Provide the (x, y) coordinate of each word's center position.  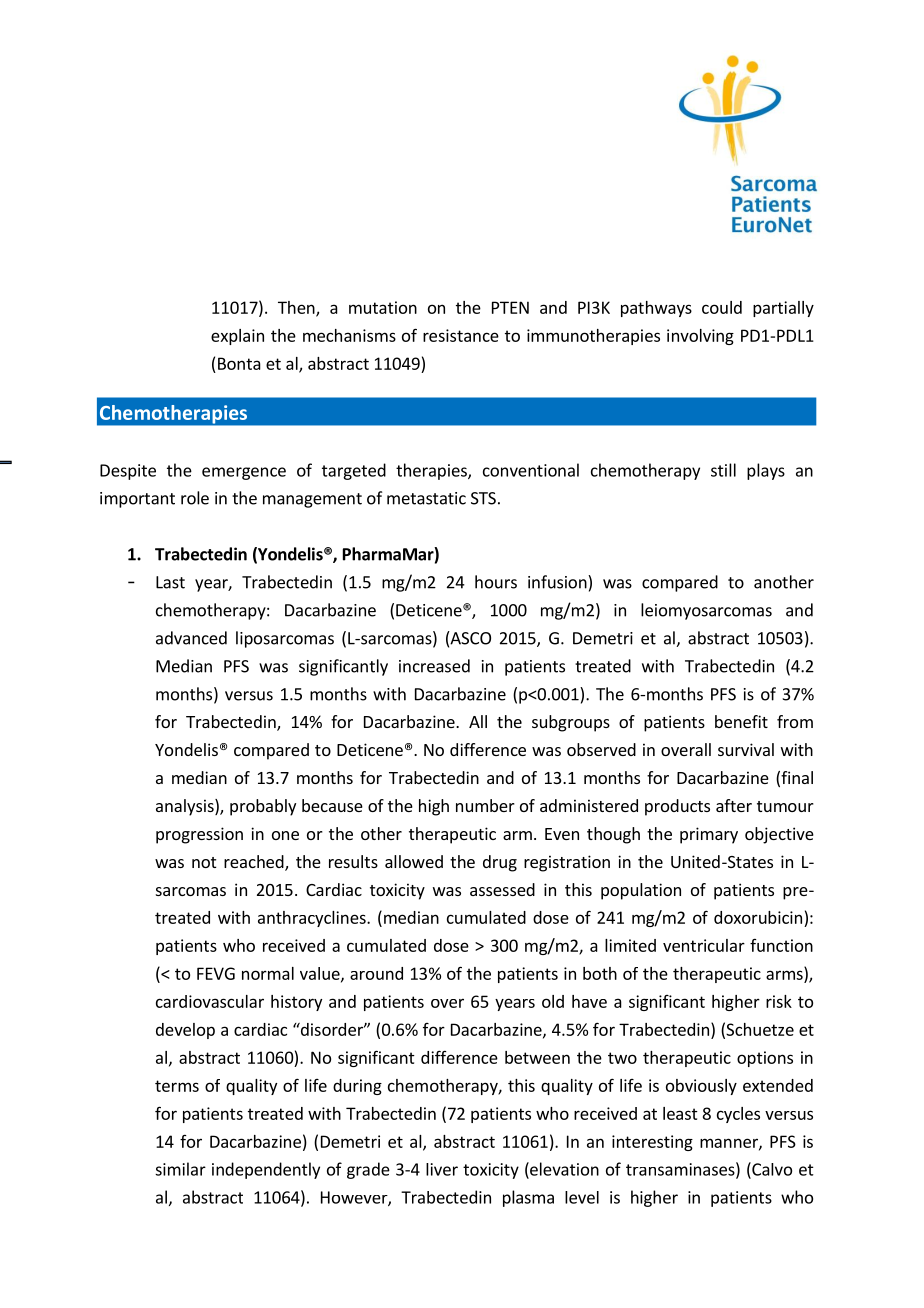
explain (237, 337)
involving (700, 337)
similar (180, 1169)
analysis (186, 807)
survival (746, 749)
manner (730, 1144)
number (485, 805)
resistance (461, 335)
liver (442, 1169)
